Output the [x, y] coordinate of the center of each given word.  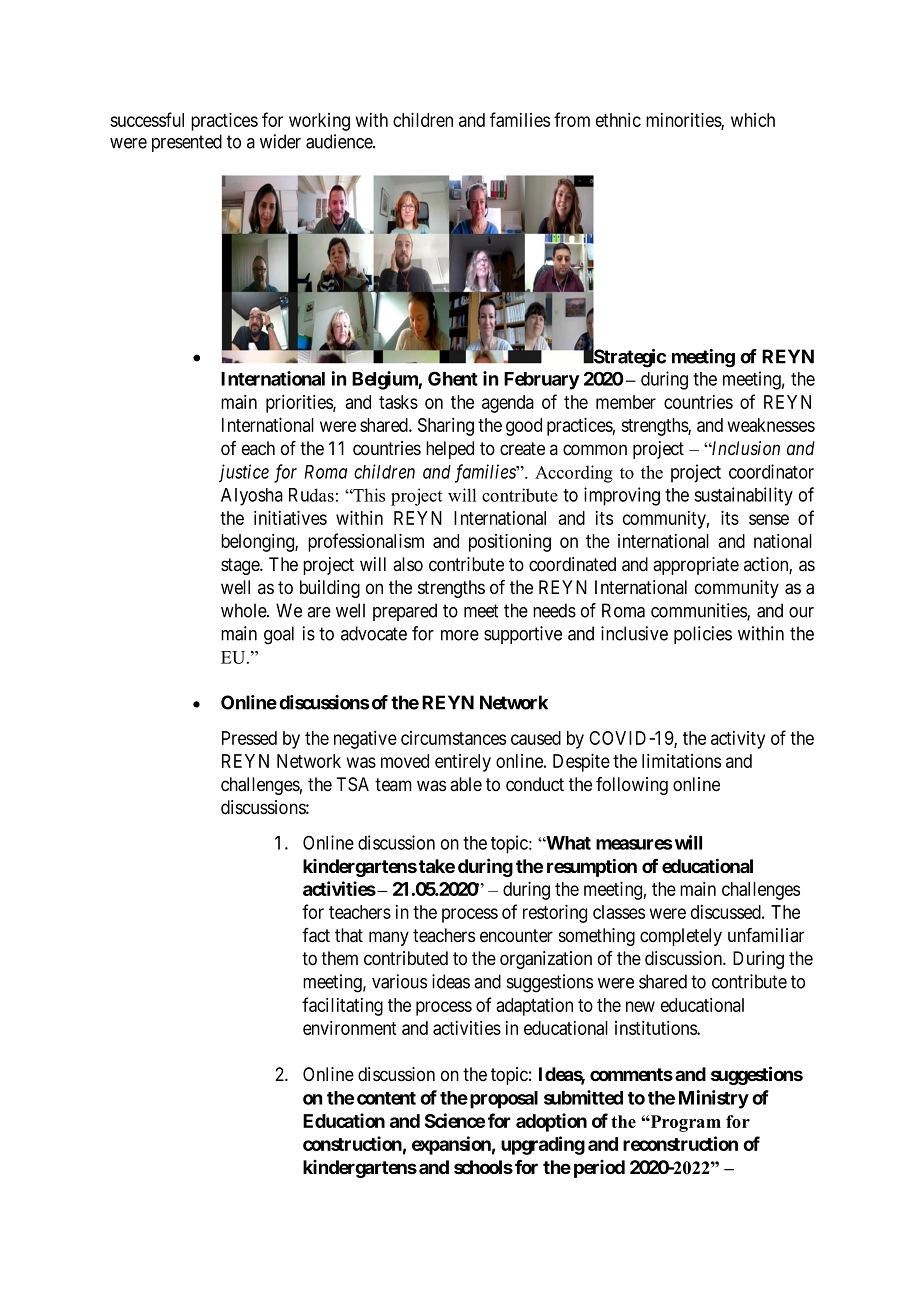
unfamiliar [766, 935]
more [460, 635]
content [386, 1098]
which [753, 120]
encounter [516, 936]
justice [244, 473]
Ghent [453, 378]
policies [703, 635]
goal [279, 635]
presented [187, 143]
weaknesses [771, 425]
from [572, 119]
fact [316, 935]
